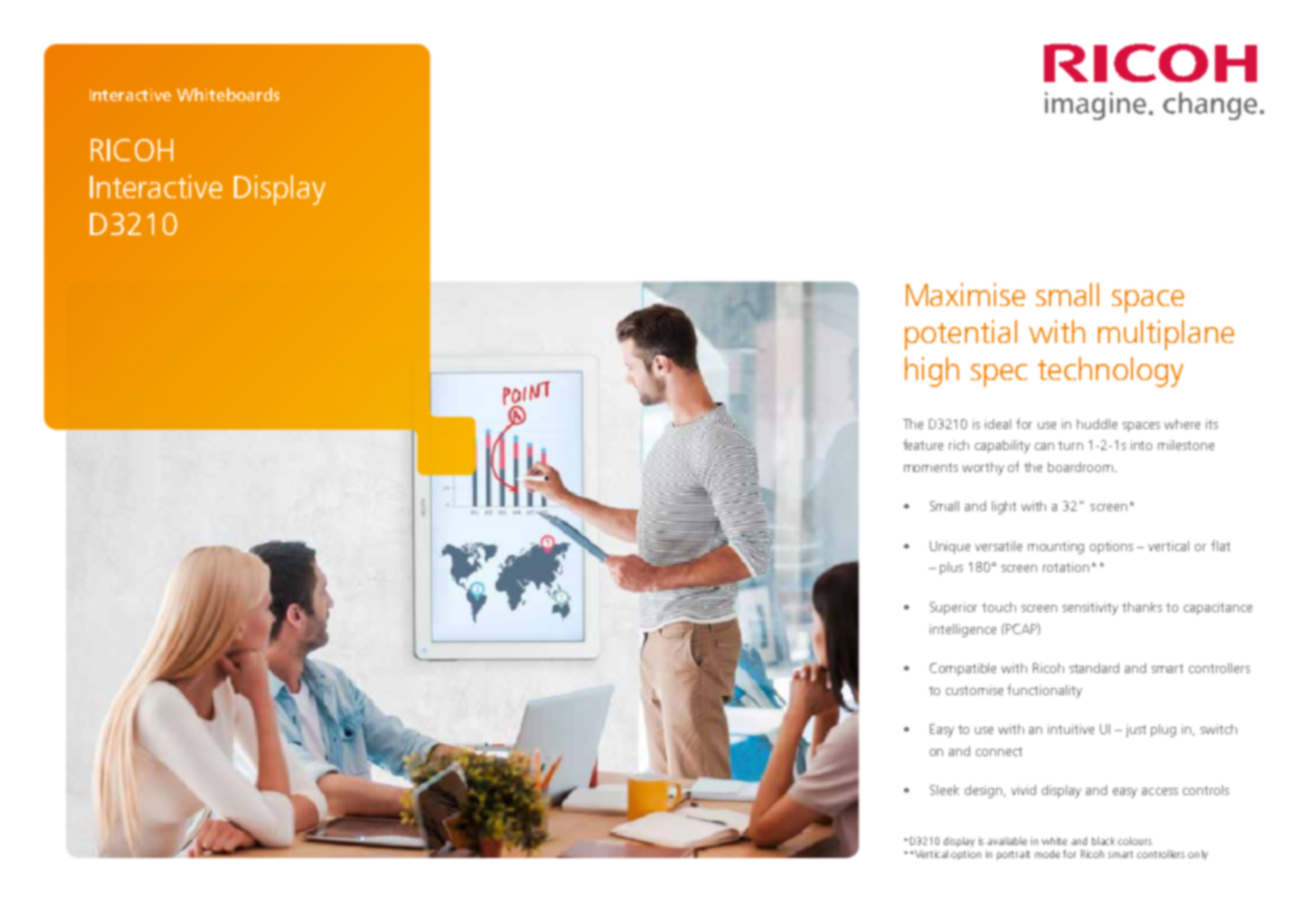  I want to click on rotation, so click(1066, 567).
